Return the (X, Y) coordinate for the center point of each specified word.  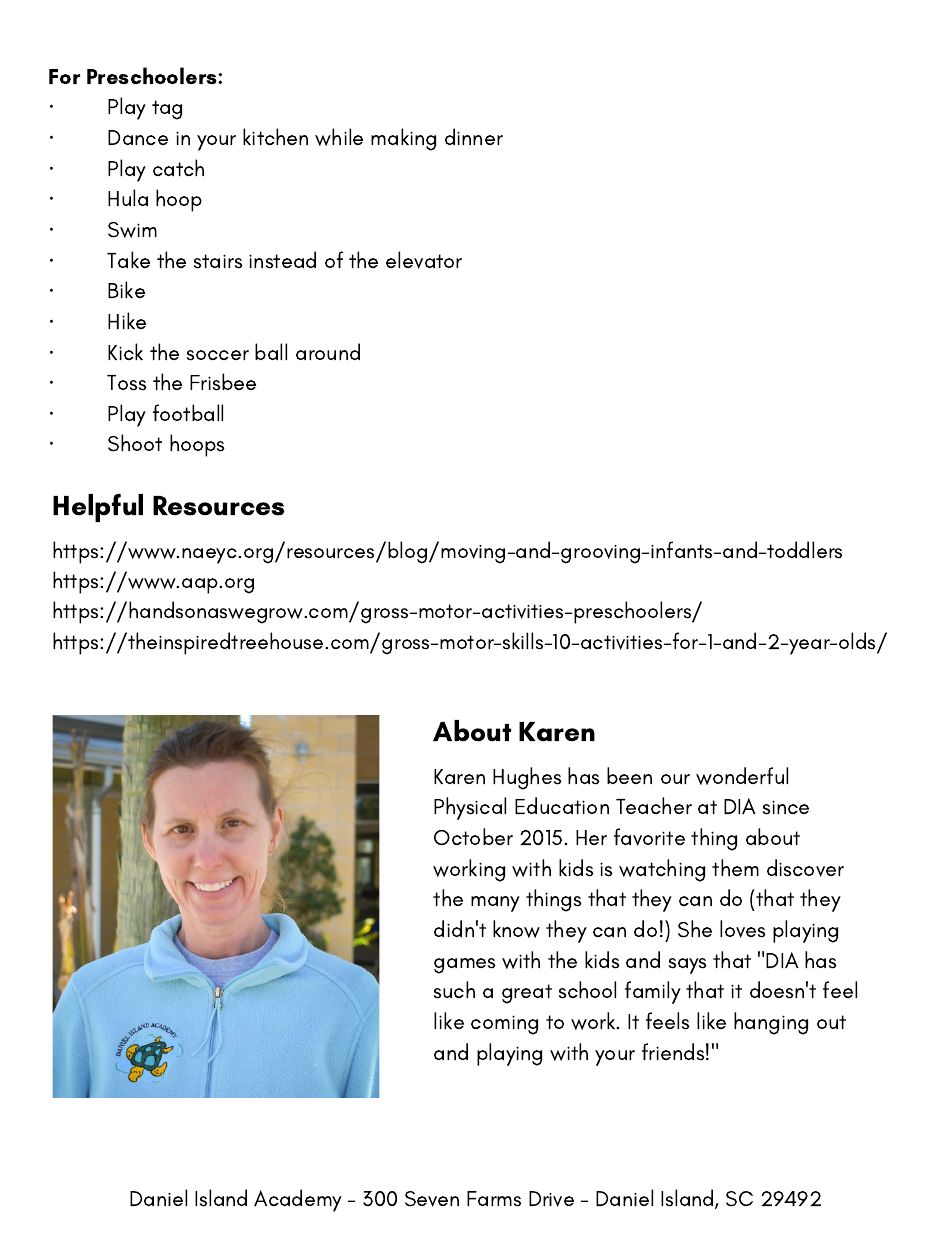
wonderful (742, 776)
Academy (298, 1200)
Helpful (98, 508)
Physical (470, 808)
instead (282, 260)
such (454, 990)
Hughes (527, 778)
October (473, 836)
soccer (218, 355)
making (403, 139)
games (465, 966)
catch (178, 167)
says (688, 966)
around (328, 351)
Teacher (654, 805)
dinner (474, 136)
